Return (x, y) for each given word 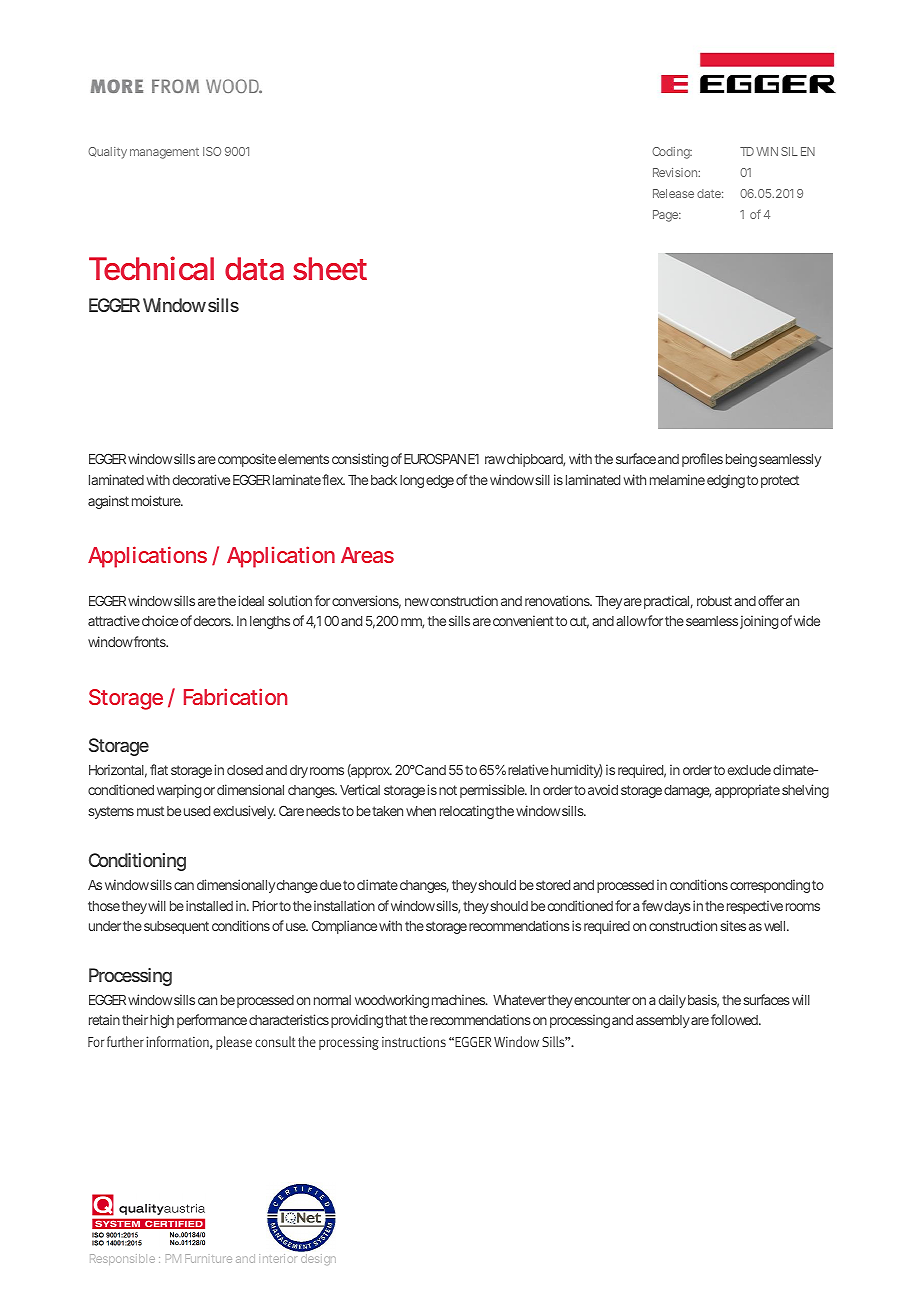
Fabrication (235, 696)
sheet (330, 268)
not (448, 790)
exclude (749, 770)
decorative (201, 479)
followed (734, 1019)
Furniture (208, 1258)
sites (733, 925)
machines (459, 999)
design (318, 1259)
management (164, 153)
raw (495, 460)
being (741, 460)
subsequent (176, 927)
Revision (676, 172)
